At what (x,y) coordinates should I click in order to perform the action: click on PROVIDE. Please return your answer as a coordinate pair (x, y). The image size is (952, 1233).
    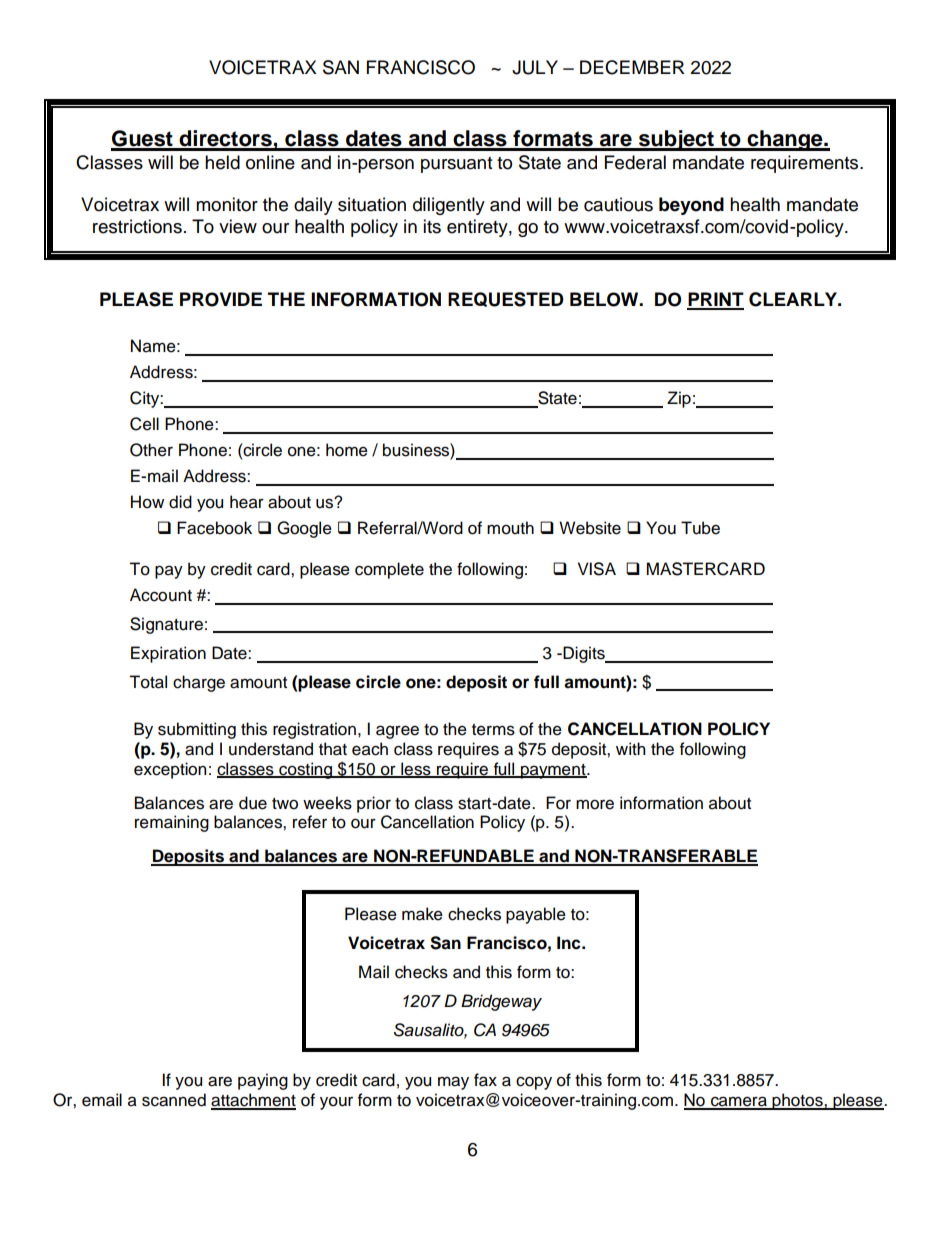
    Looking at the image, I should click on (221, 299).
